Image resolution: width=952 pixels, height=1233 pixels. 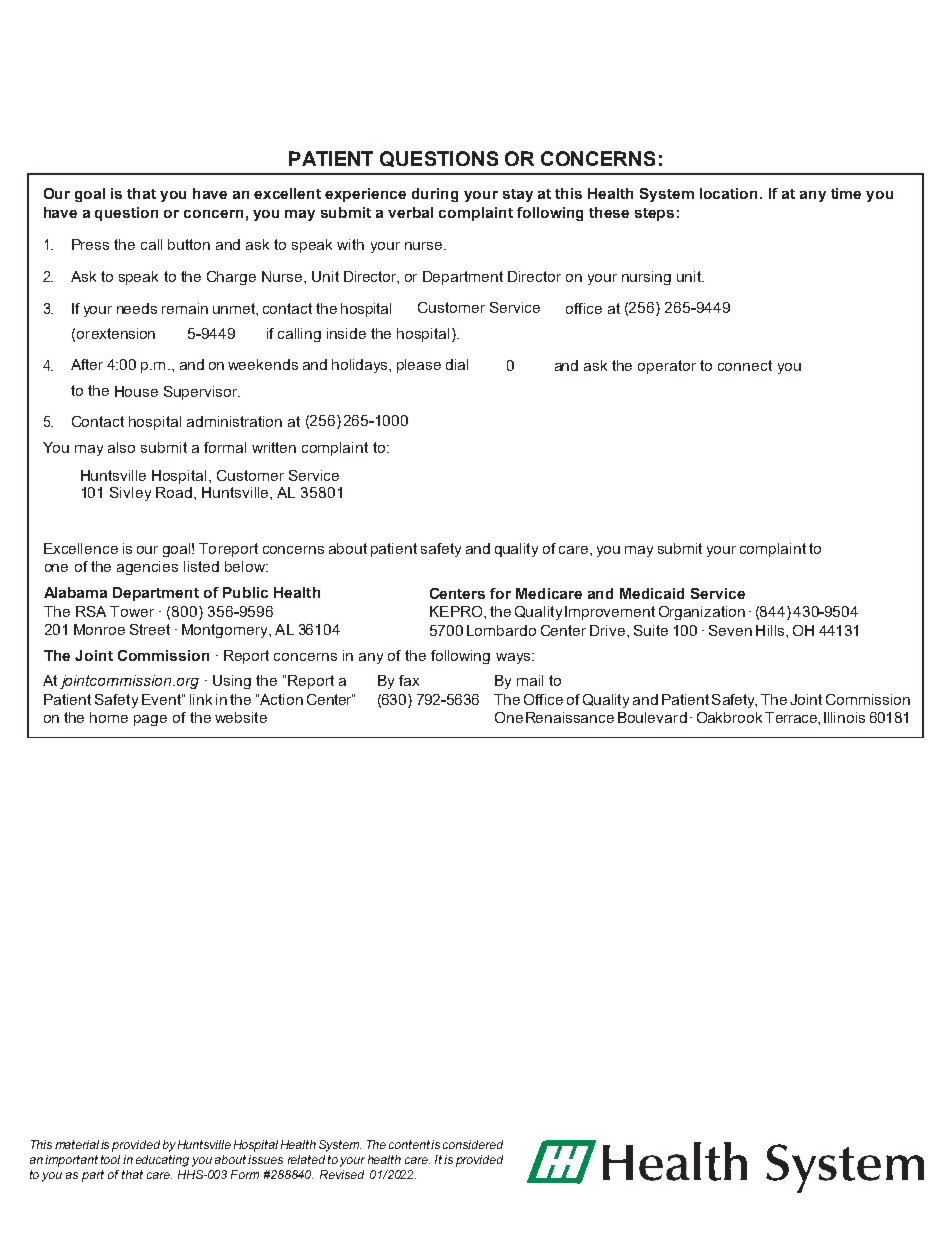 I want to click on Hills, so click(x=771, y=630).
